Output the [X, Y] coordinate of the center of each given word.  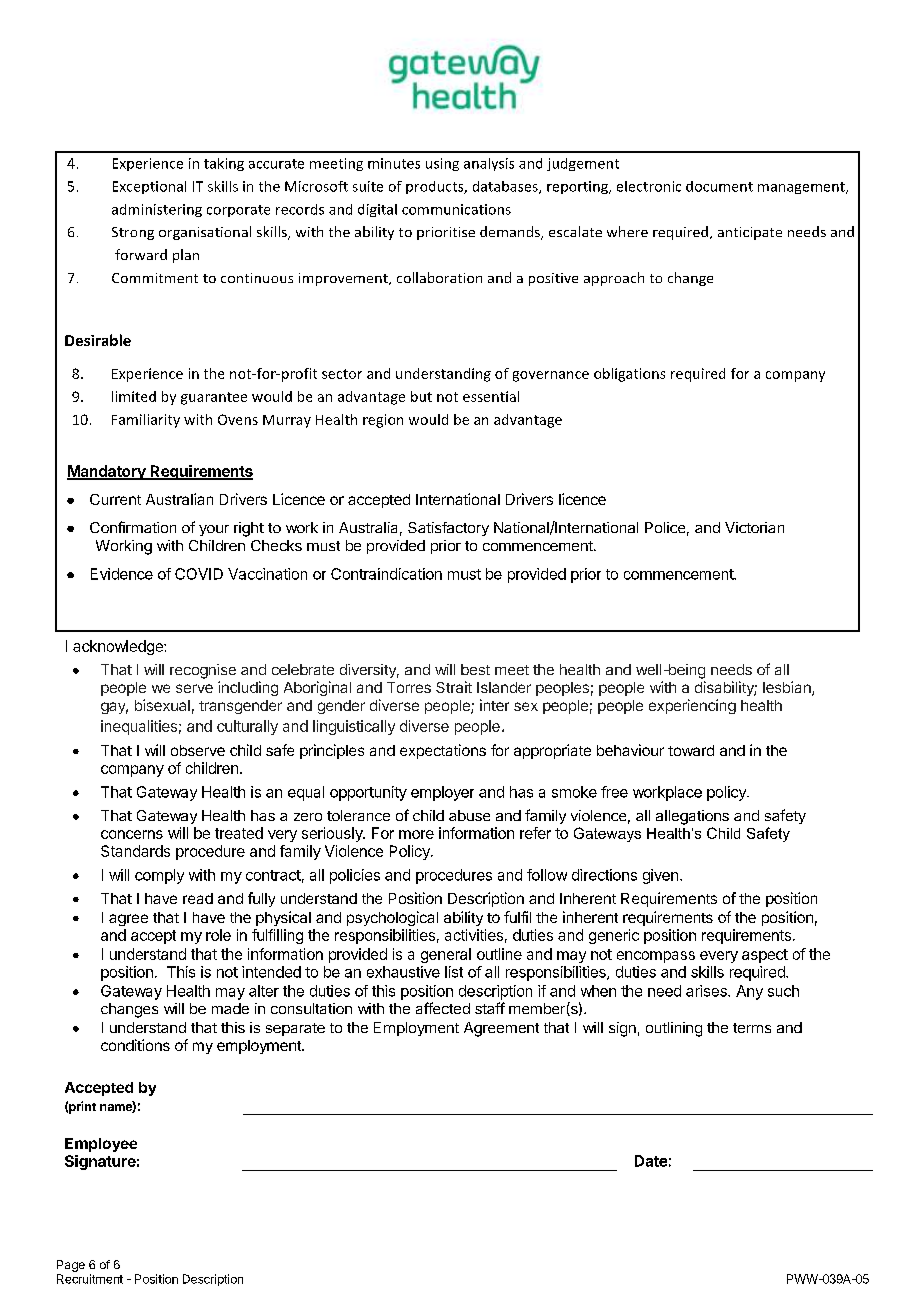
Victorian [754, 527]
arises [707, 991]
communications [456, 209]
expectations [443, 751]
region [383, 421]
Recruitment [90, 1279]
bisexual [162, 705]
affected [443, 1008]
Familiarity [146, 421]
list [454, 972]
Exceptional [149, 187]
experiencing [692, 706]
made [230, 1008]
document [719, 186]
